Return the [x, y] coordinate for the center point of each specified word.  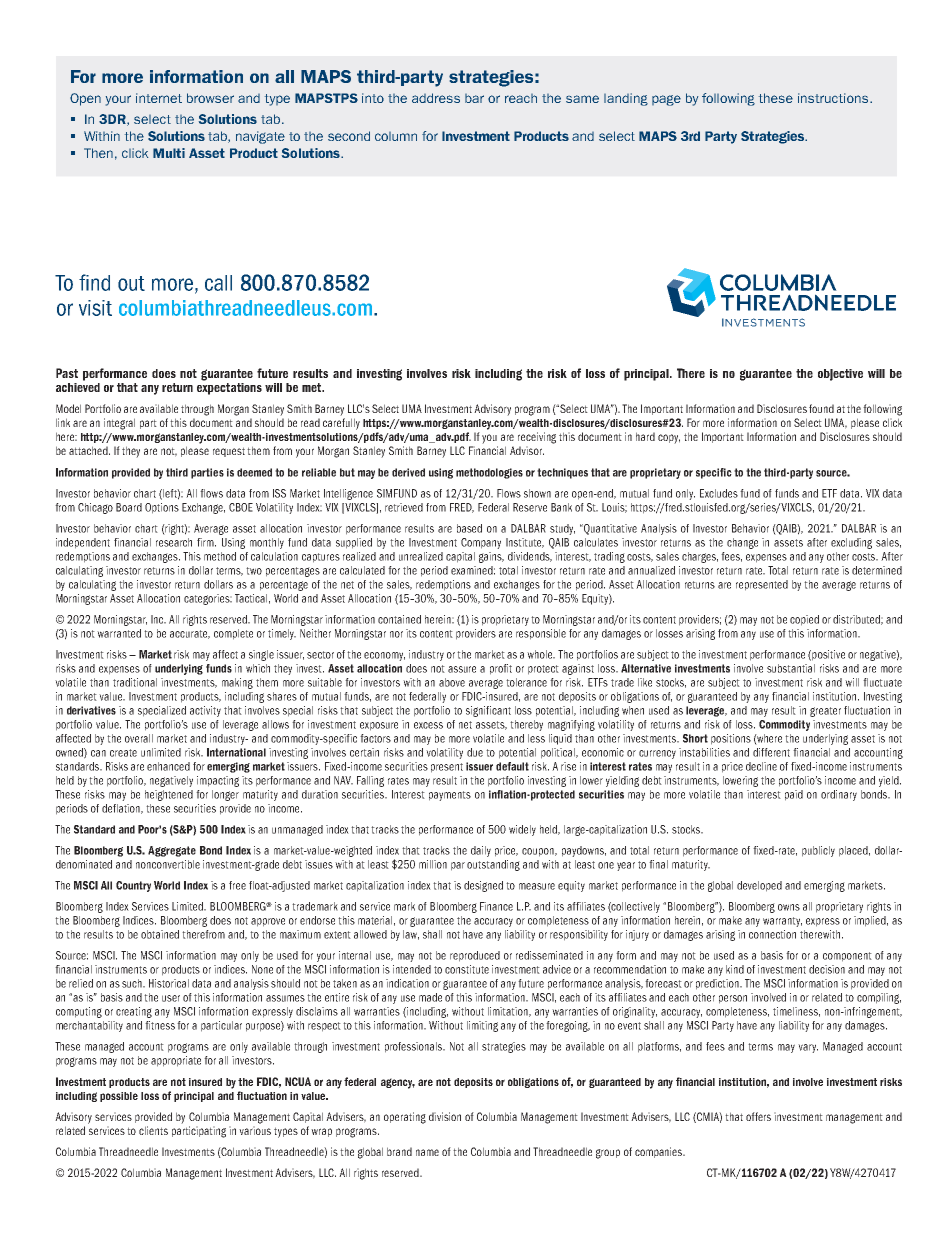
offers [758, 1116]
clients [153, 1130]
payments [450, 796]
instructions [834, 98]
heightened [169, 795]
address [436, 98]
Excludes [719, 493]
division [445, 1116]
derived [408, 472]
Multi [169, 153]
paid [794, 795]
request [229, 452]
